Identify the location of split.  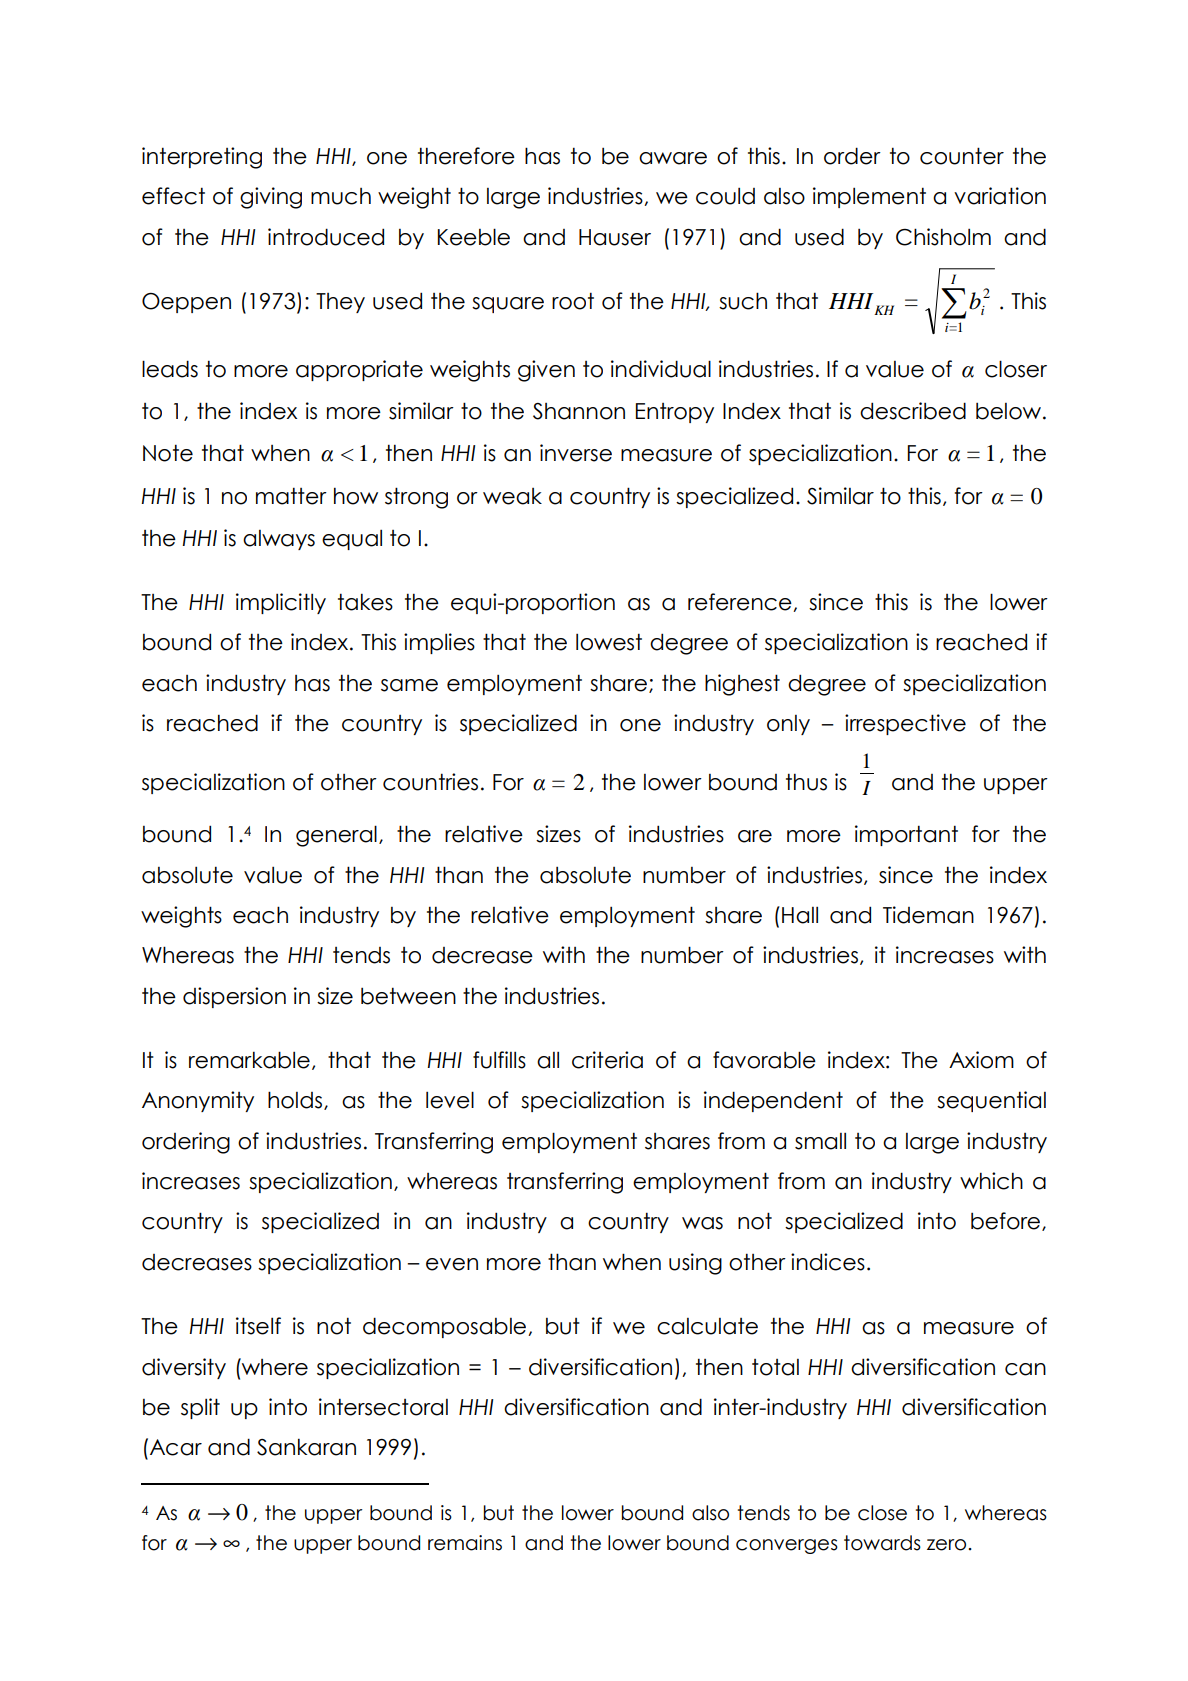
(200, 1408).
